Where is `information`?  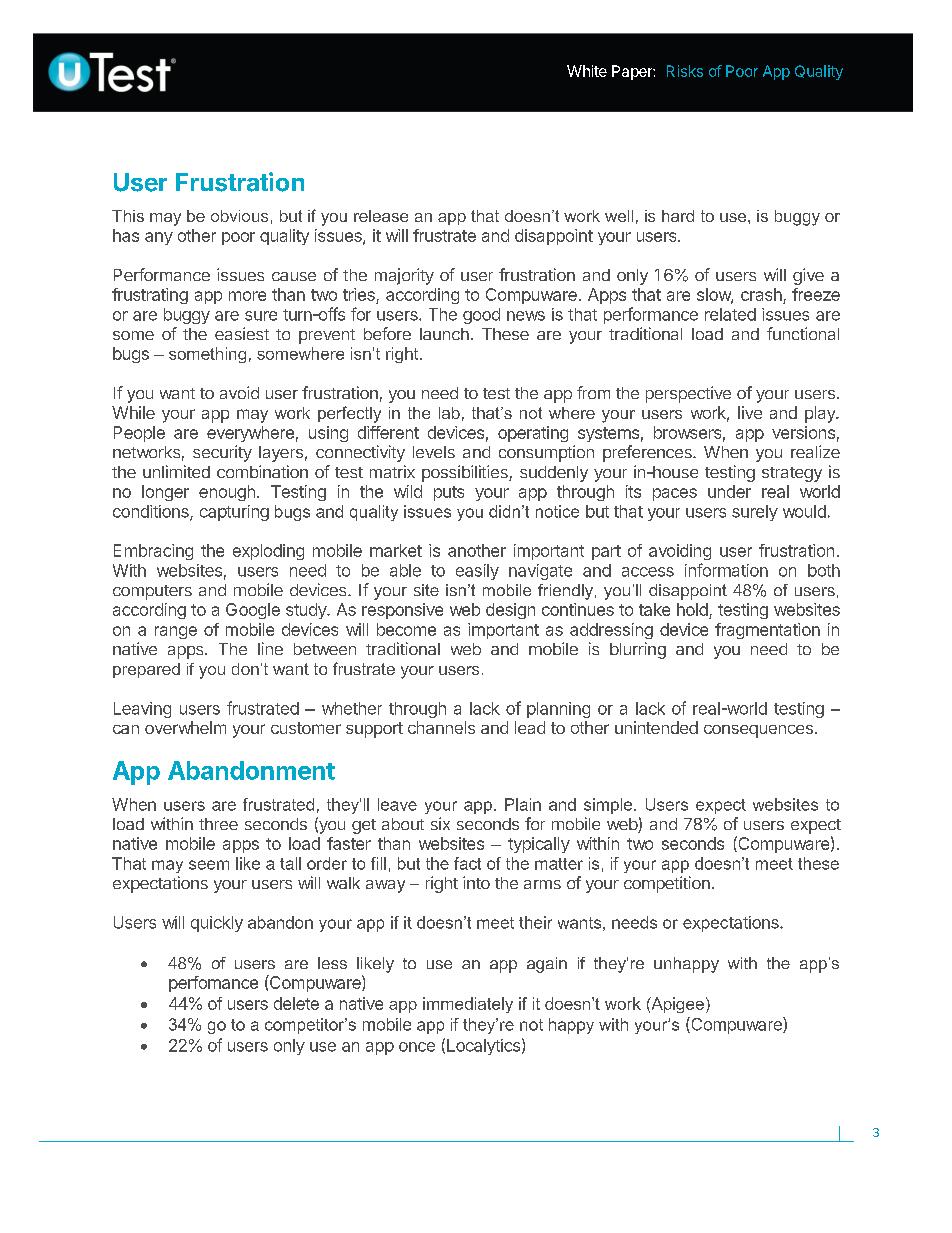
information is located at coordinates (726, 570).
